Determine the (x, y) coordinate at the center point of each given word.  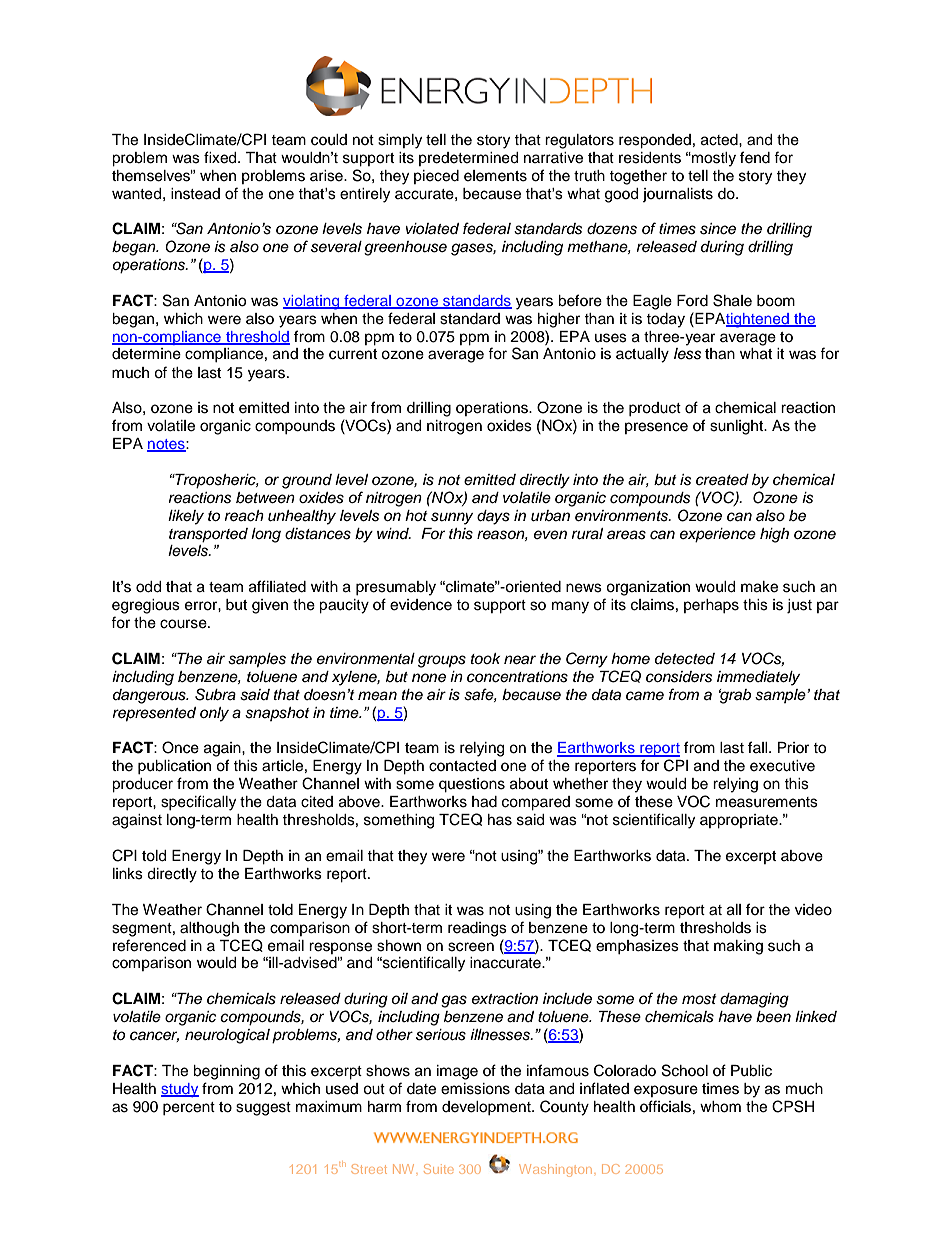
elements (495, 176)
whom (720, 1107)
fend (755, 157)
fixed (221, 157)
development (487, 1108)
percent (189, 1108)
